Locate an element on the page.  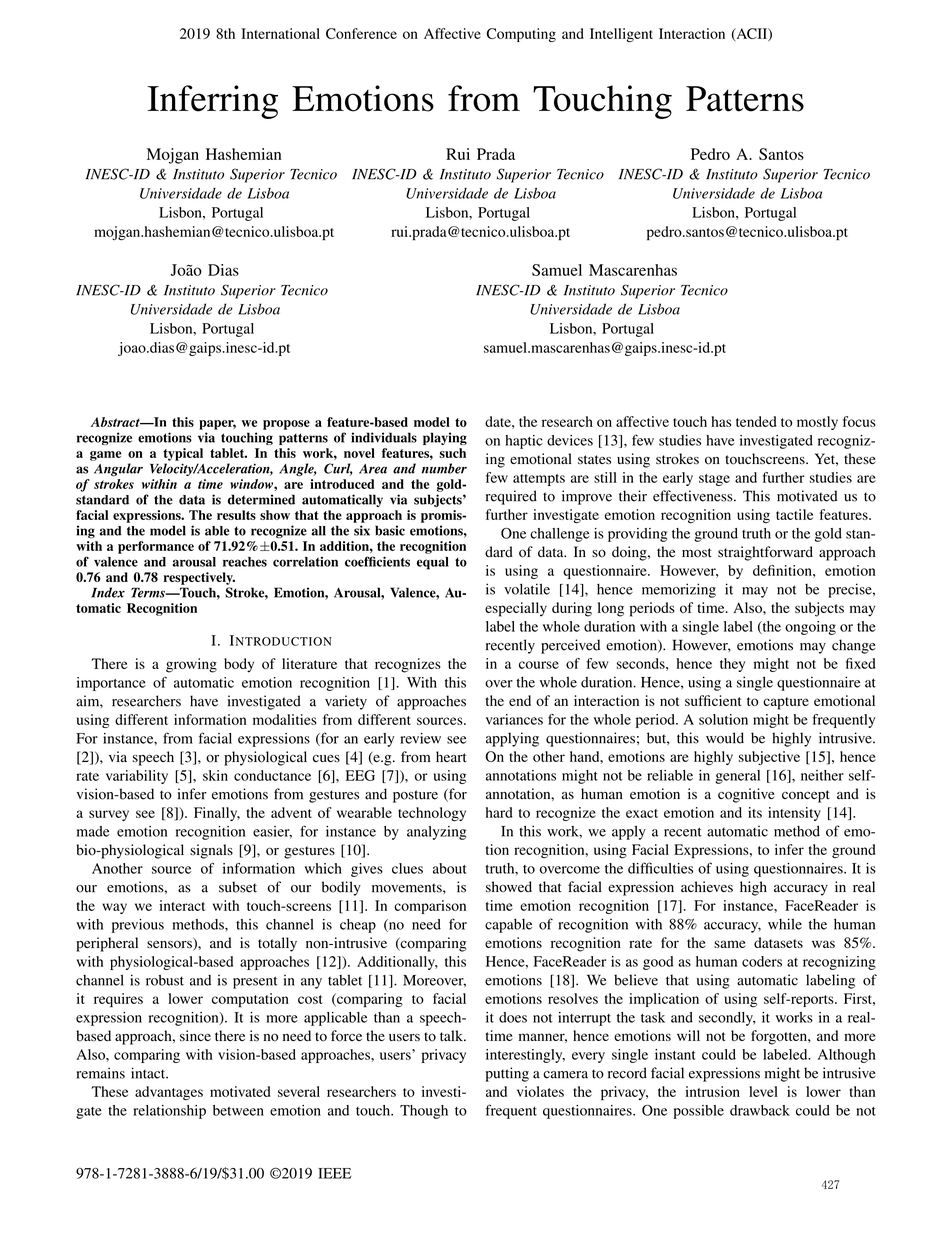
especially is located at coordinates (516, 609).
